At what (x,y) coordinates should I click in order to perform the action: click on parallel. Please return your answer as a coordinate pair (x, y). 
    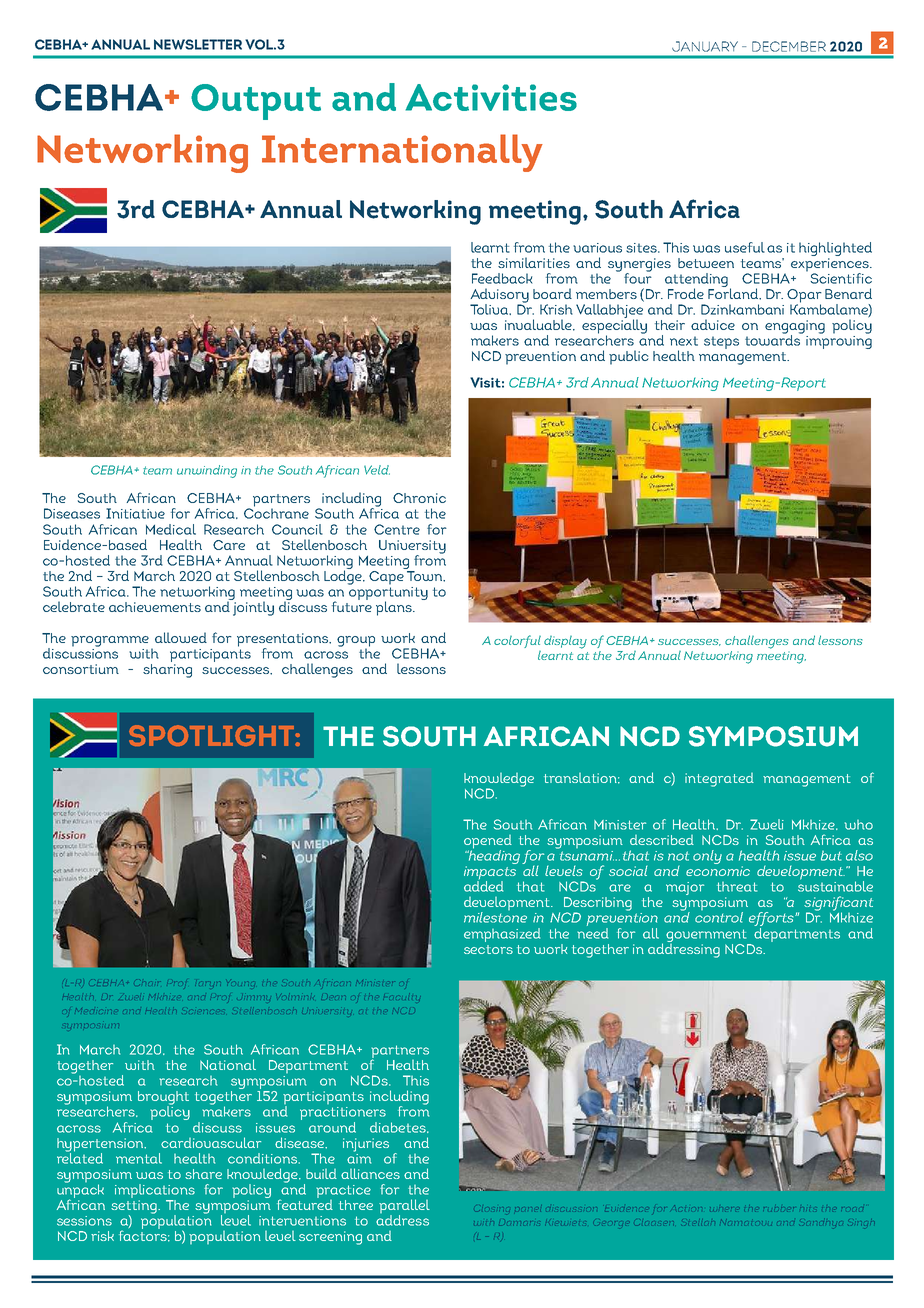
    Looking at the image, I should click on (404, 1207).
